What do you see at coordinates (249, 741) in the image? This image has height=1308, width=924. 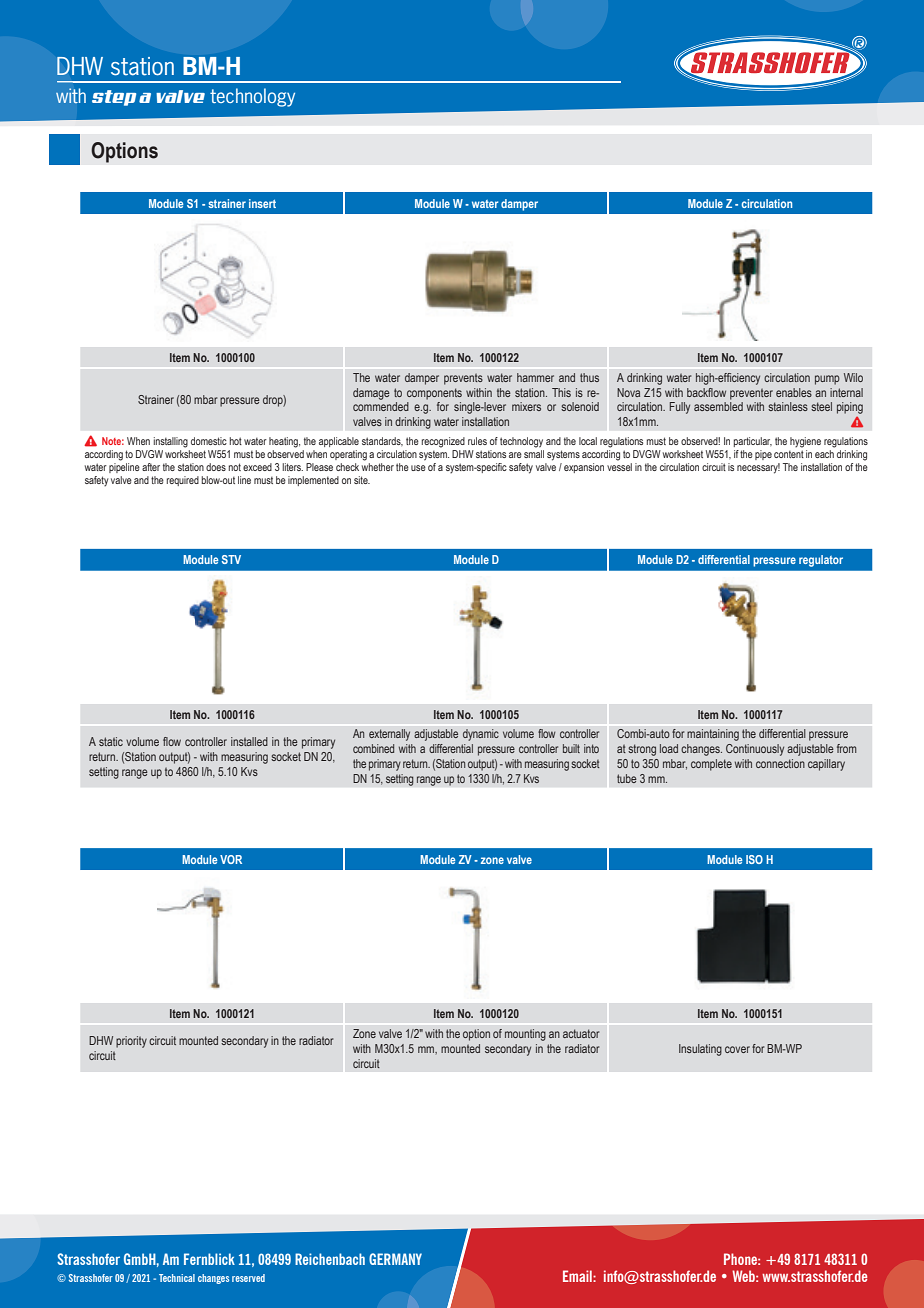 I see `installed` at bounding box center [249, 741].
